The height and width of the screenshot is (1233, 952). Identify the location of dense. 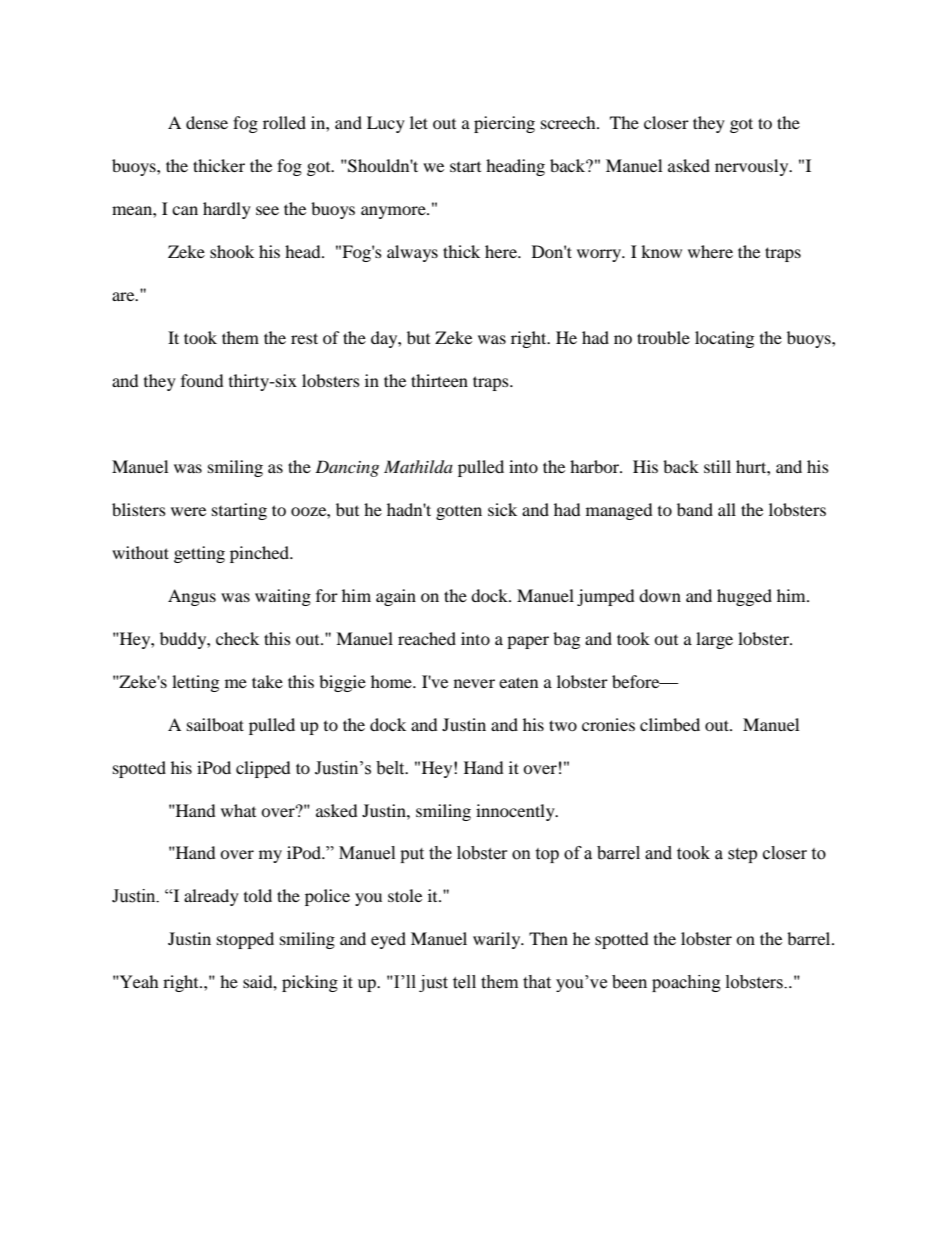
(207, 122).
